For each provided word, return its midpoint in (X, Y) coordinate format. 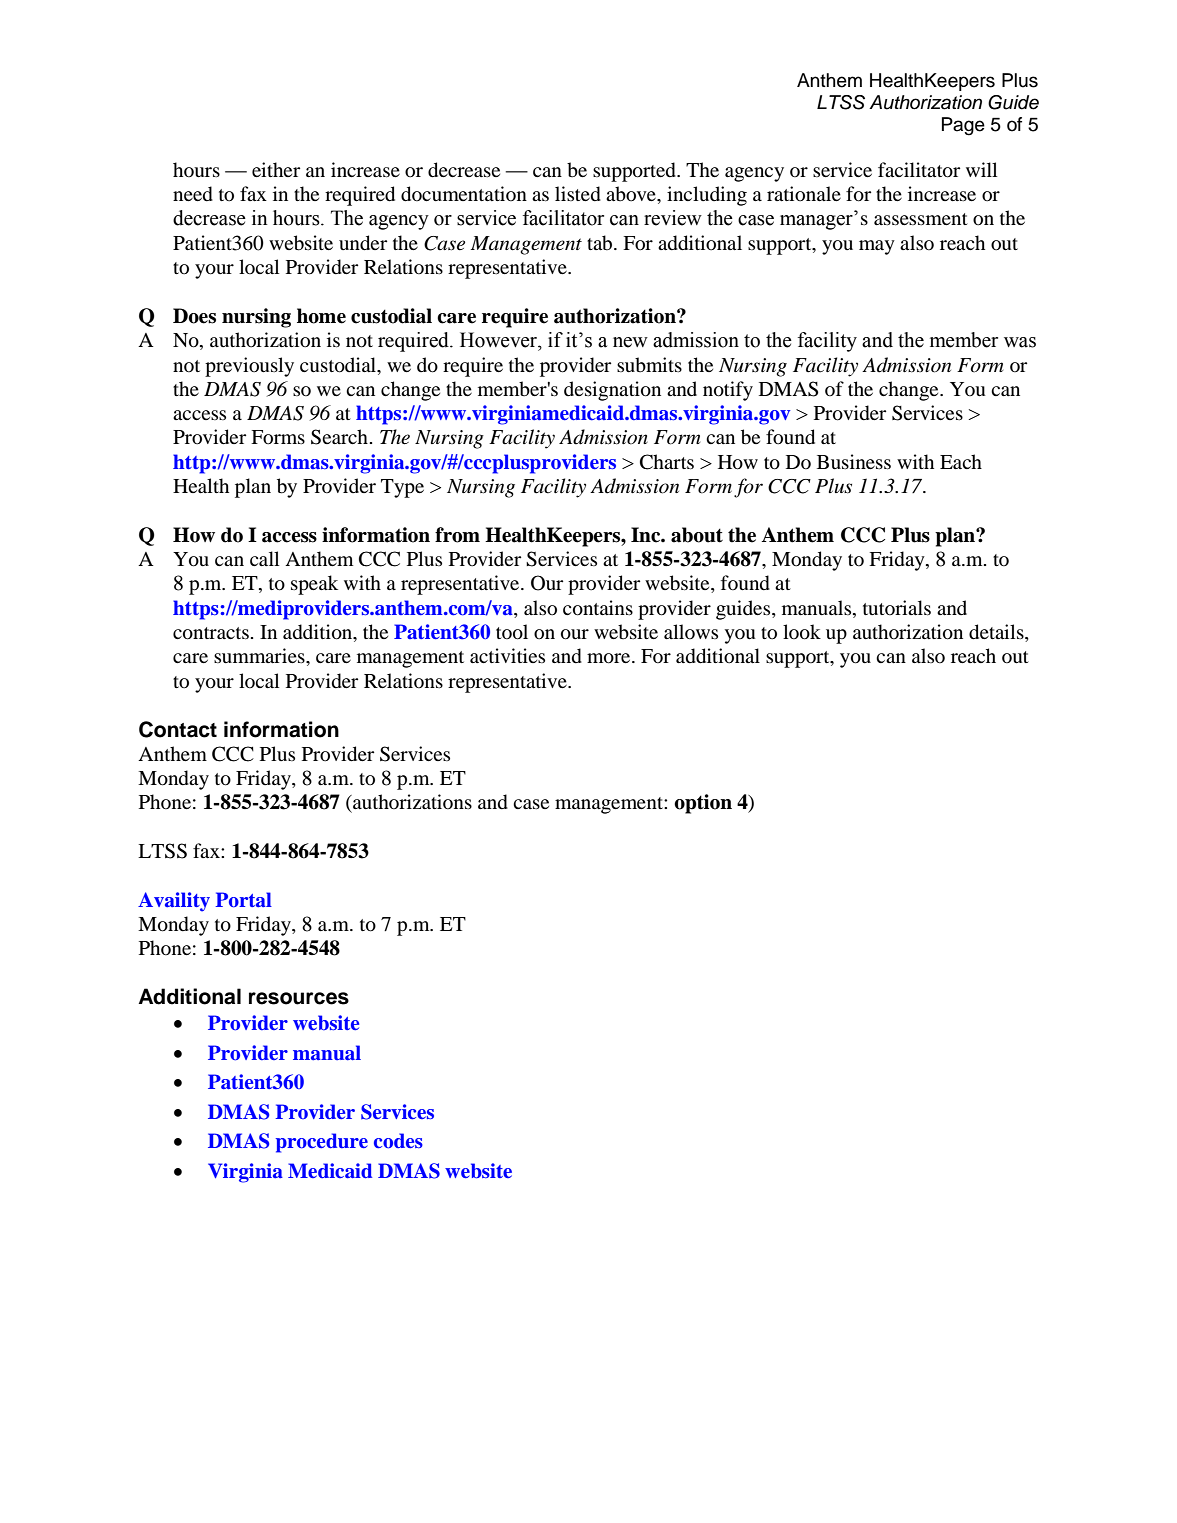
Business (854, 461)
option (703, 804)
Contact (178, 729)
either (276, 169)
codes (398, 1141)
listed (578, 194)
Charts (667, 462)
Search (339, 437)
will (981, 169)
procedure (322, 1143)
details (997, 633)
